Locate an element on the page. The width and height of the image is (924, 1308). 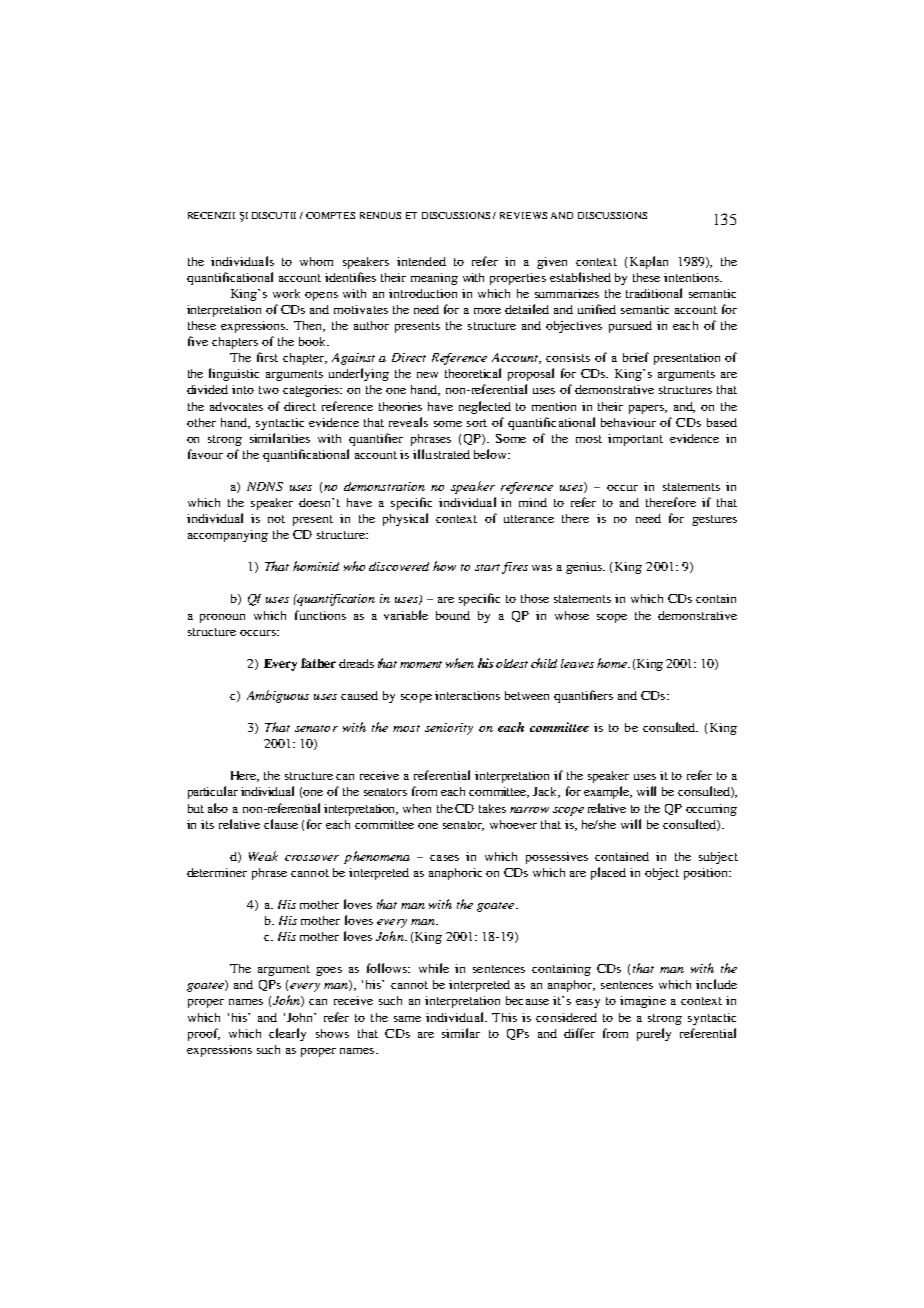
Kaplan is located at coordinates (649, 262).
